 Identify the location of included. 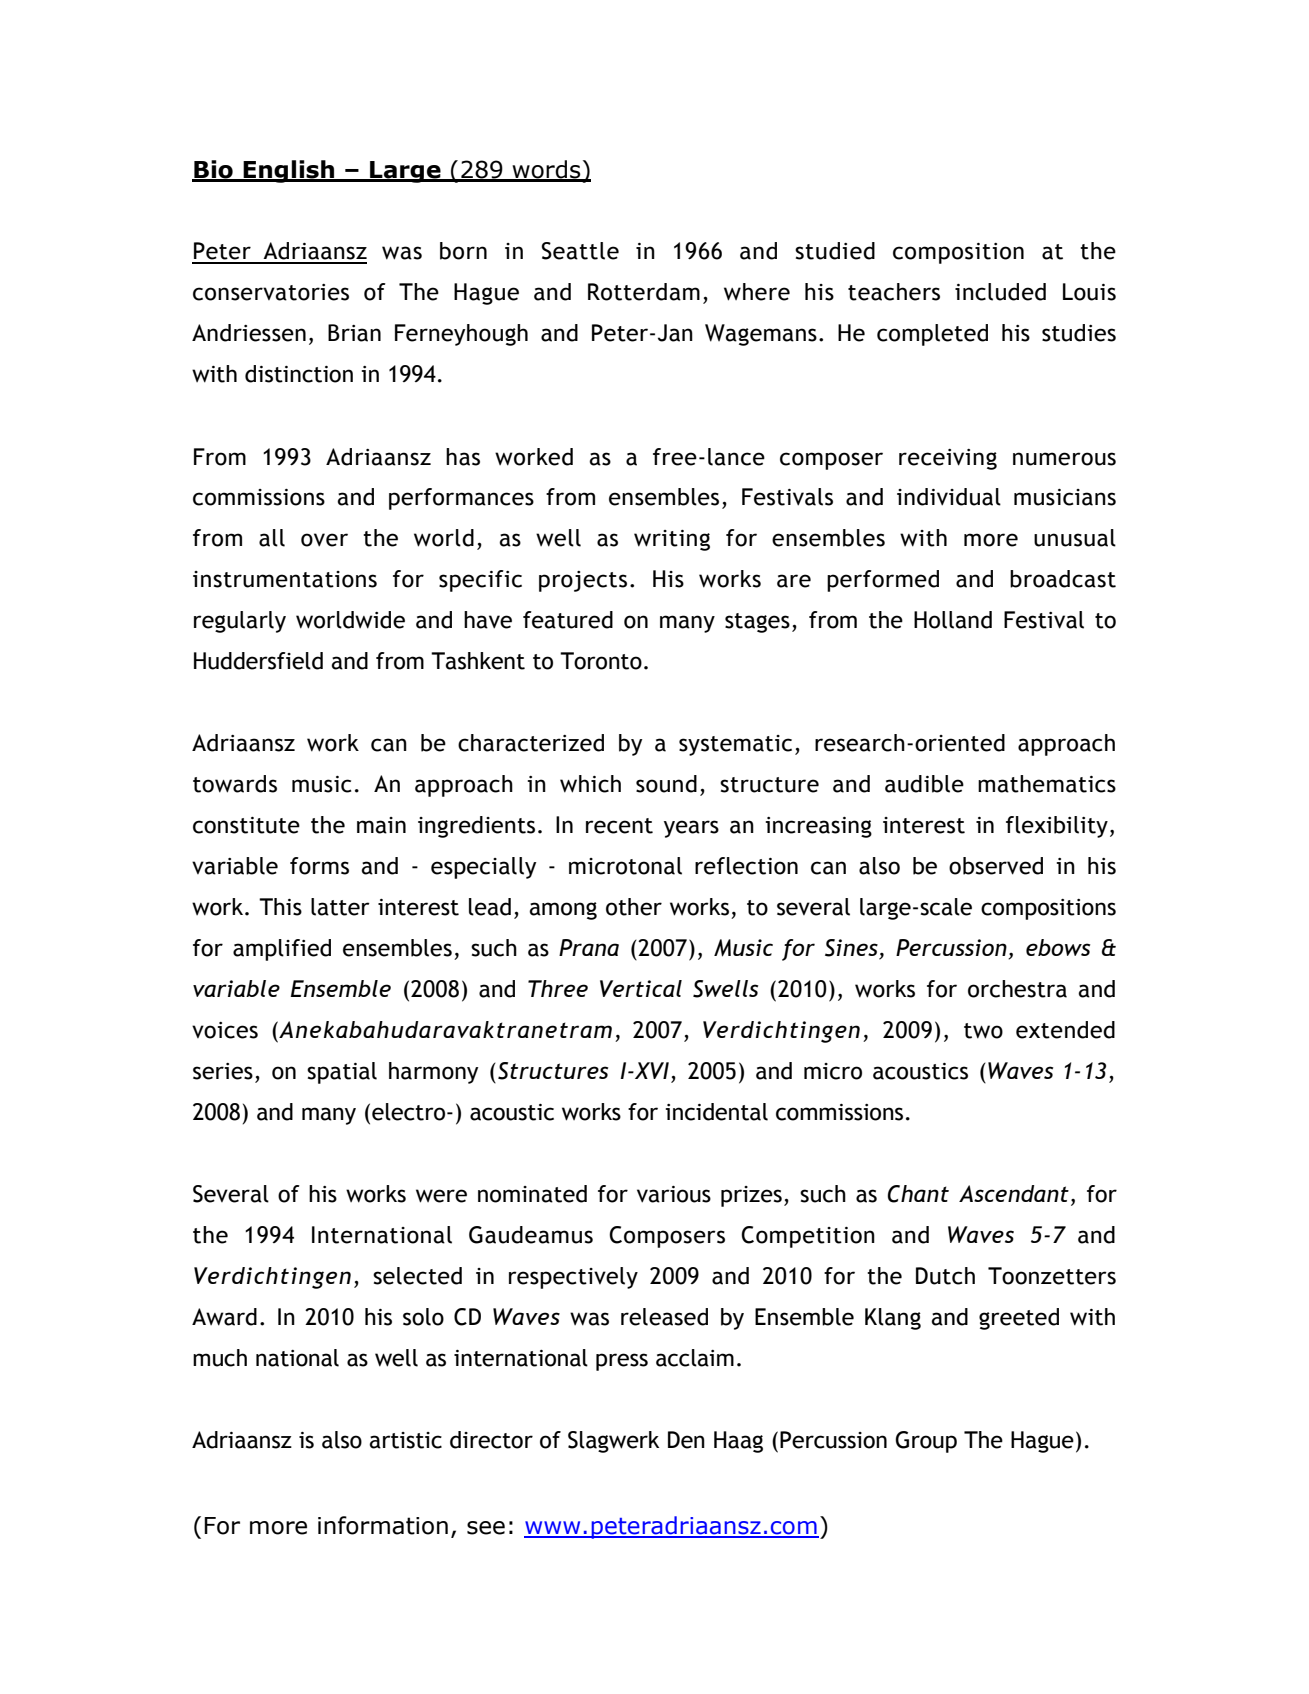
(1000, 292).
